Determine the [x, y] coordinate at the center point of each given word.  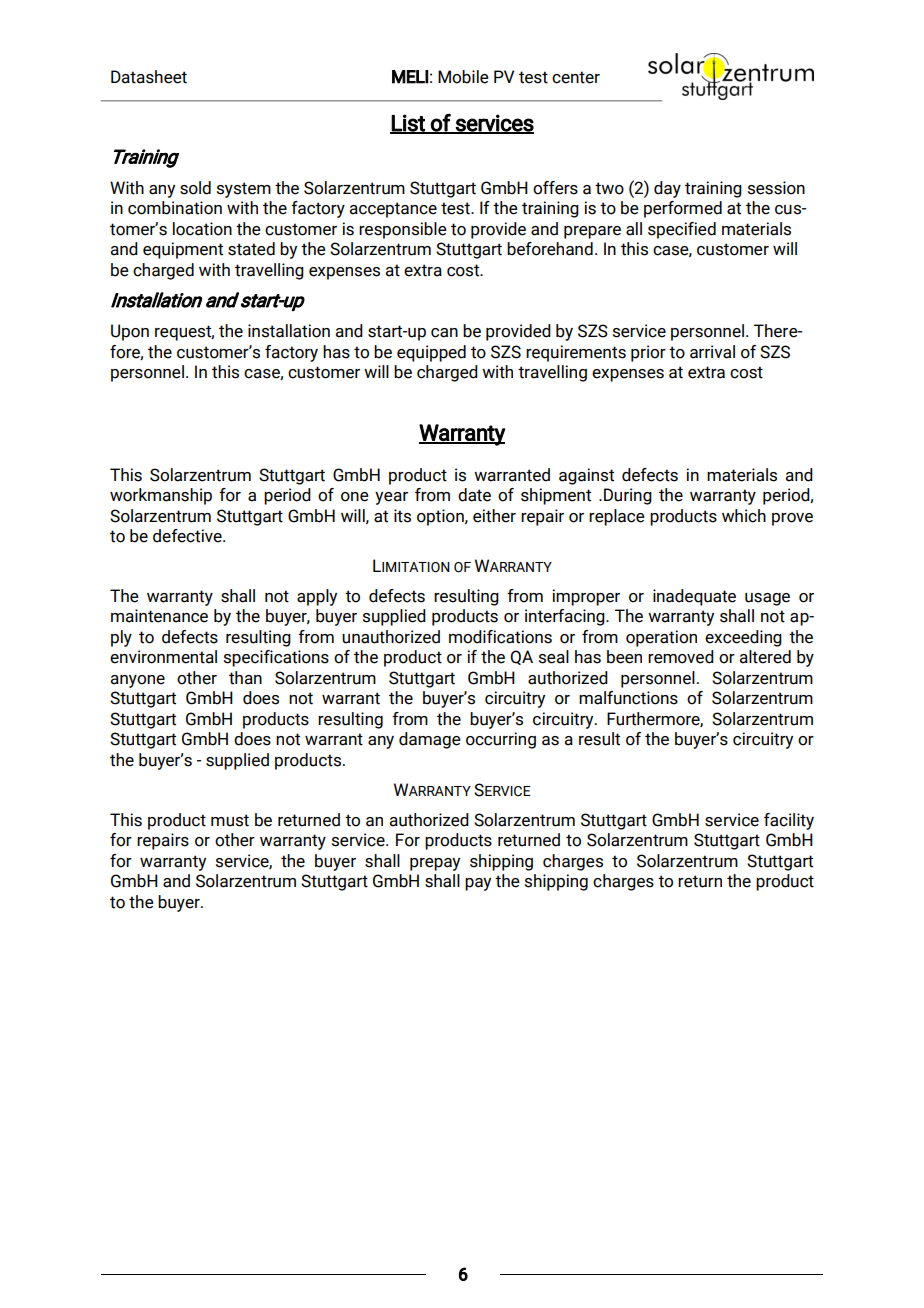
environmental [163, 657]
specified [682, 230]
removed [681, 657]
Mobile [463, 77]
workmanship [161, 496]
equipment [183, 250]
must [230, 820]
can [444, 333]
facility [789, 821]
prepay [435, 864]
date [474, 495]
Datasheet [149, 77]
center [576, 77]
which [744, 516]
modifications [500, 637]
